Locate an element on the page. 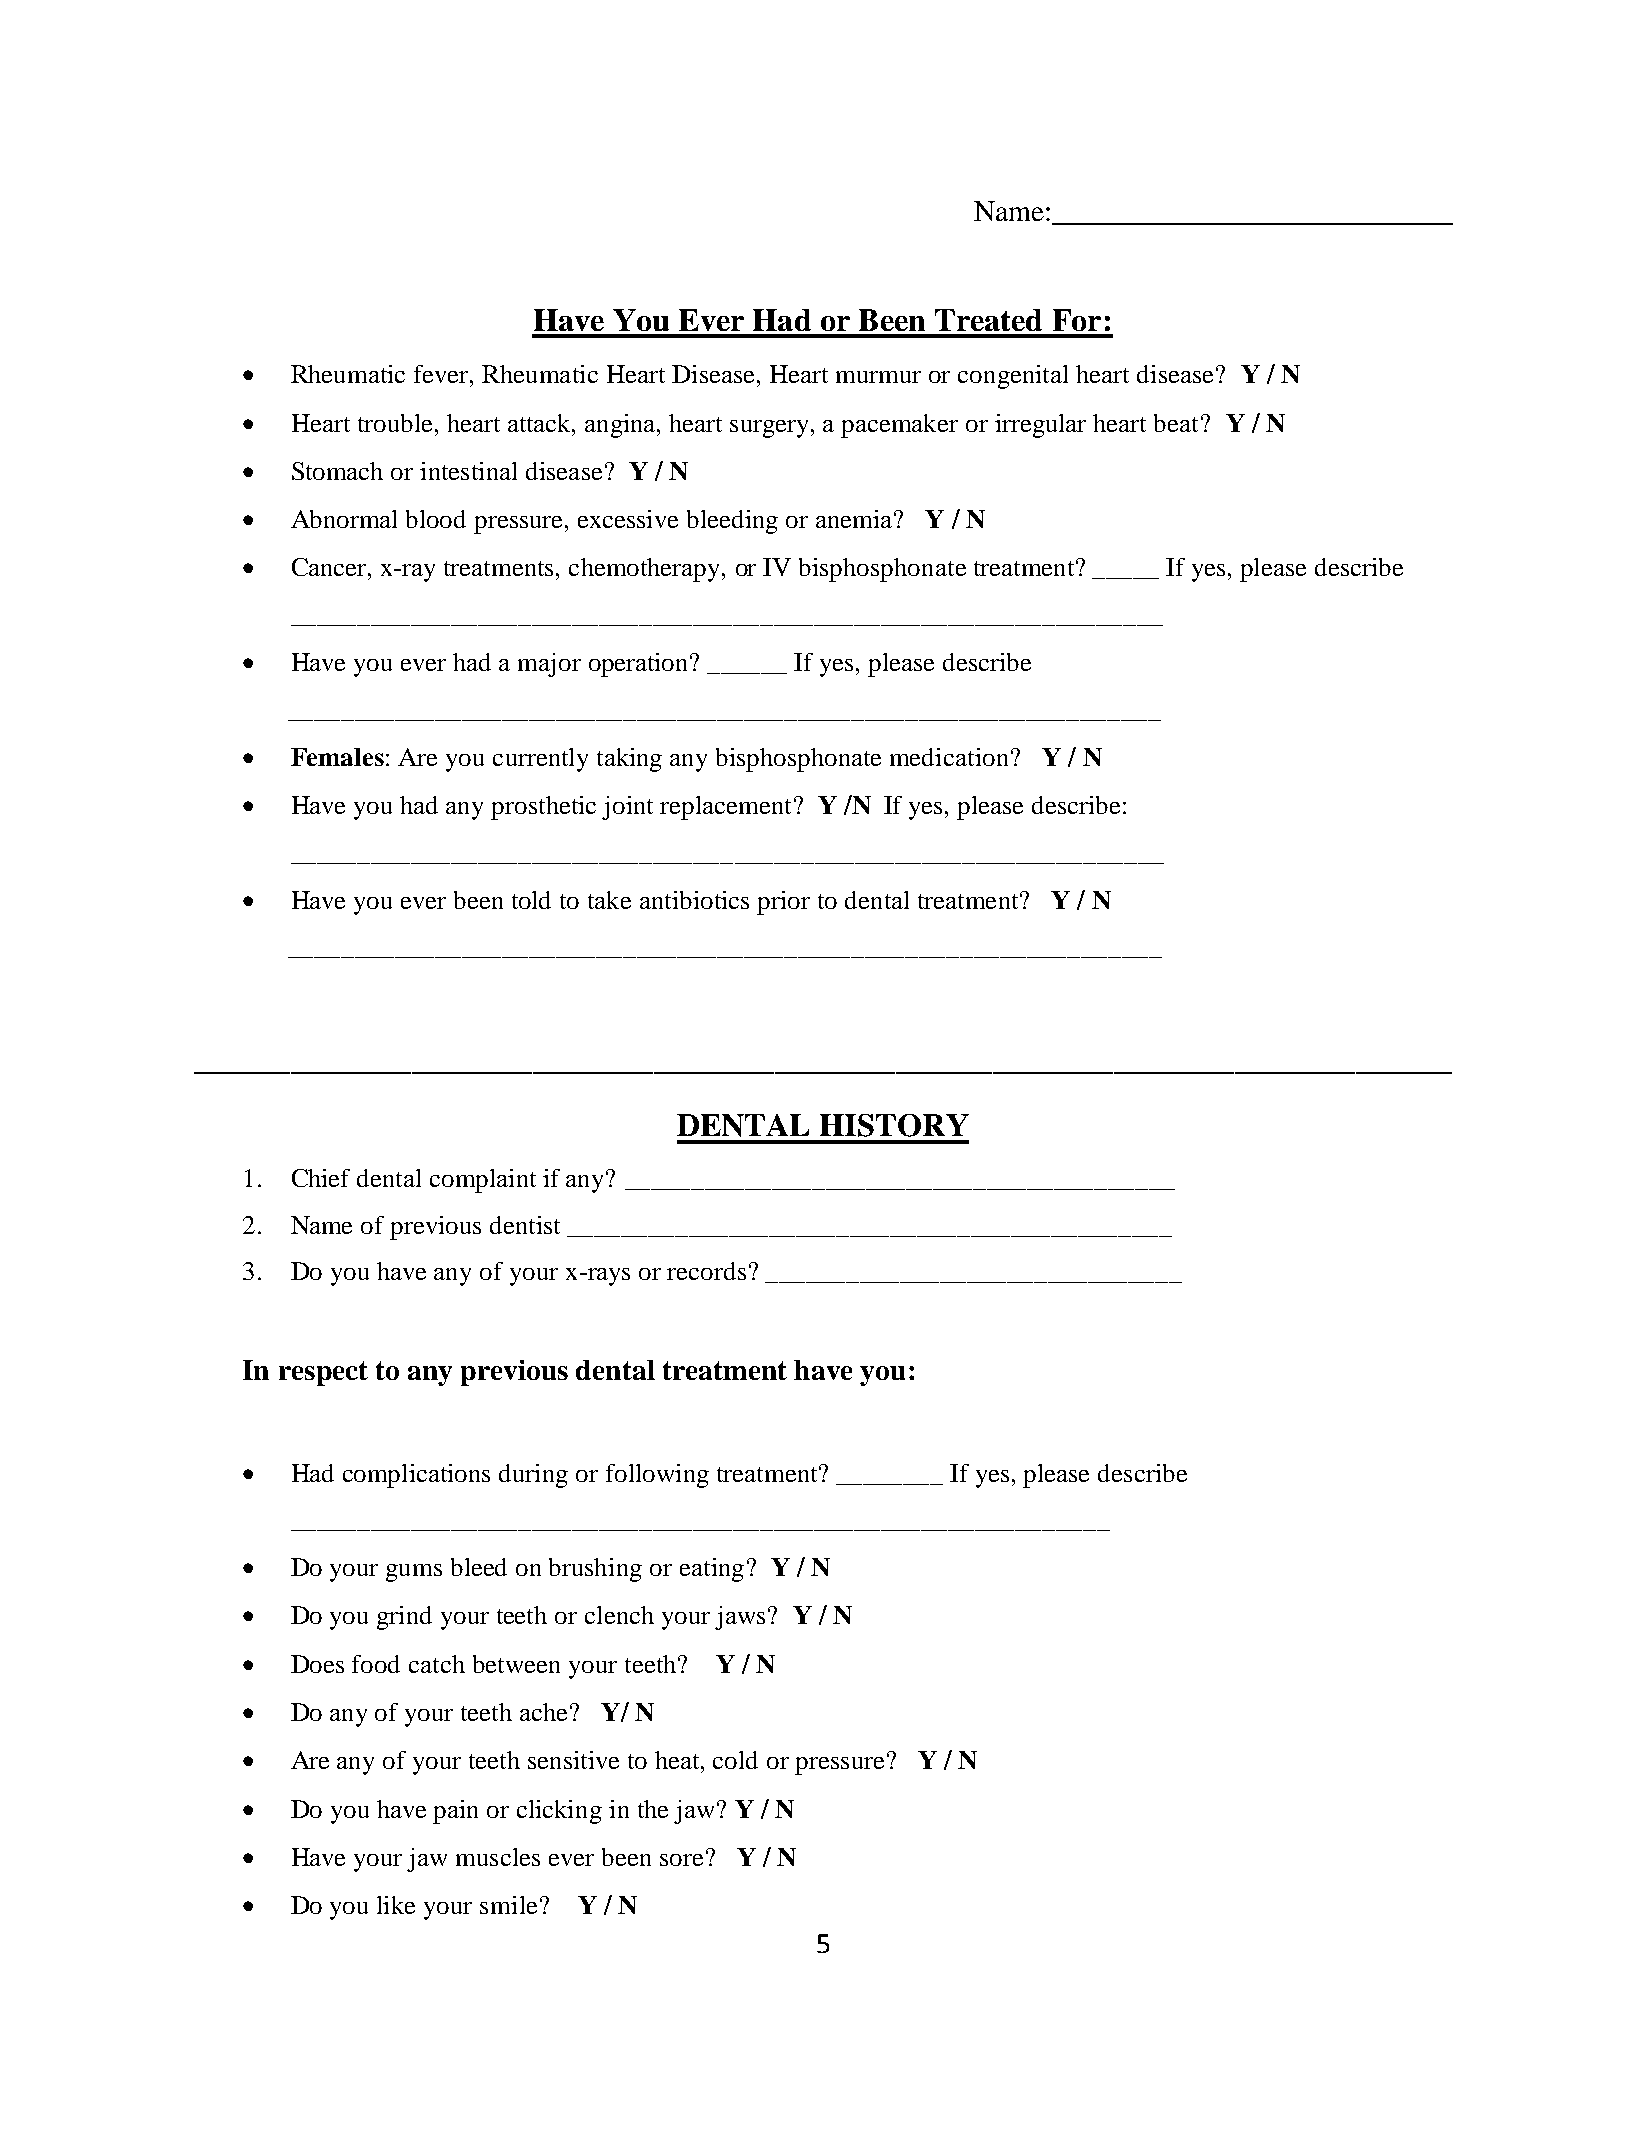 The width and height of the page is (1646, 2130). trouble is located at coordinates (395, 423).
